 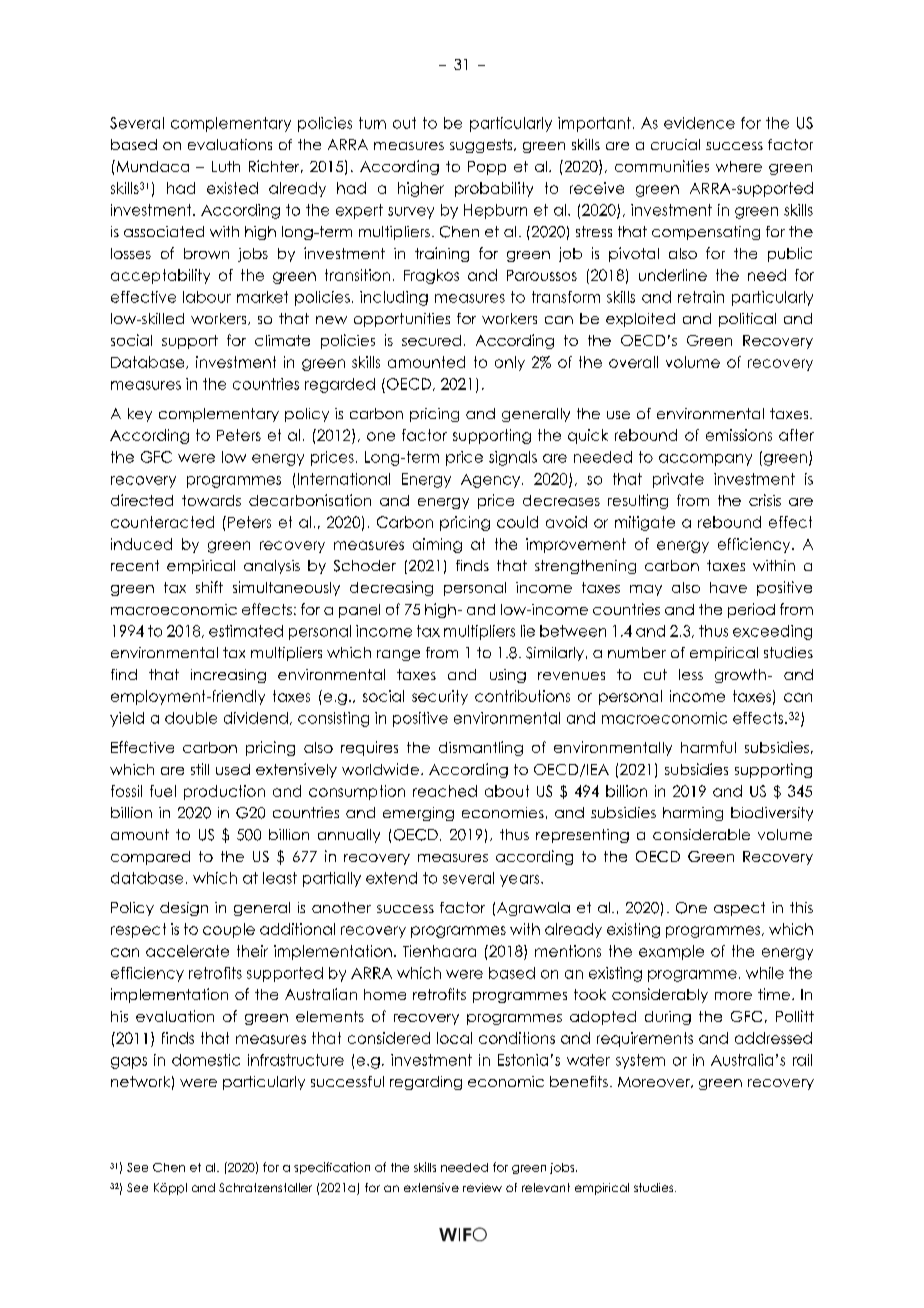 I want to click on review, so click(x=482, y=1187).
